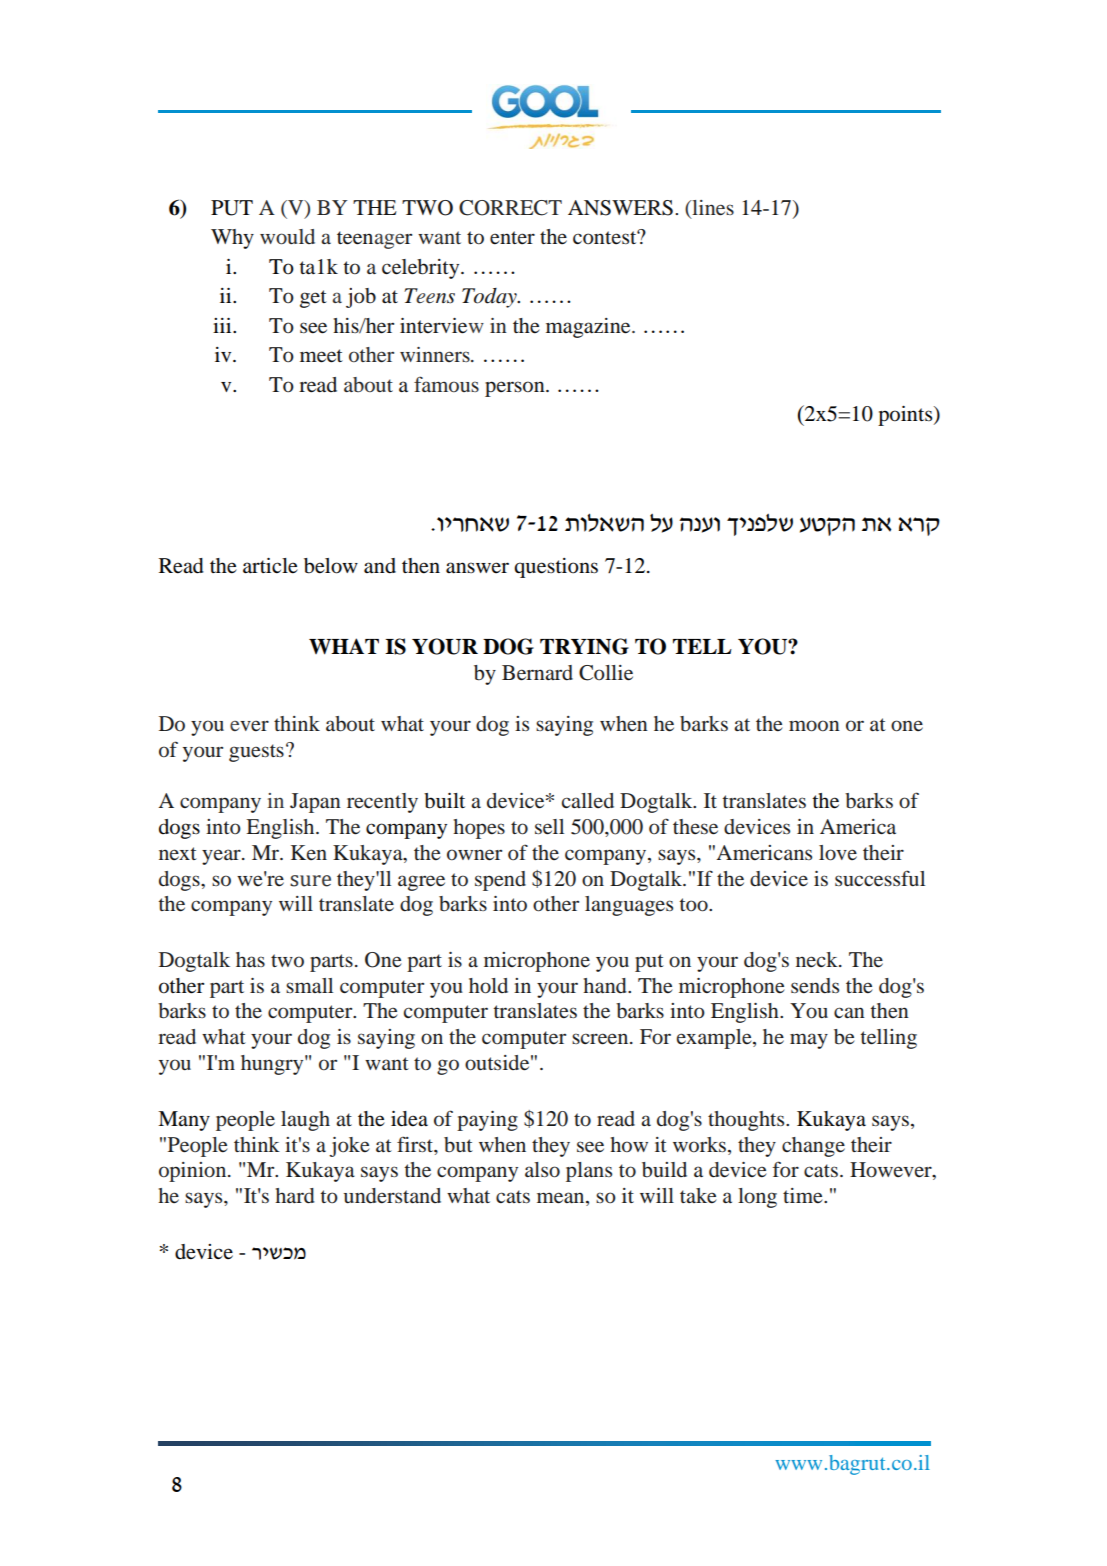 Image resolution: width=1107 pixels, height=1566 pixels. I want to click on moon, so click(814, 726).
